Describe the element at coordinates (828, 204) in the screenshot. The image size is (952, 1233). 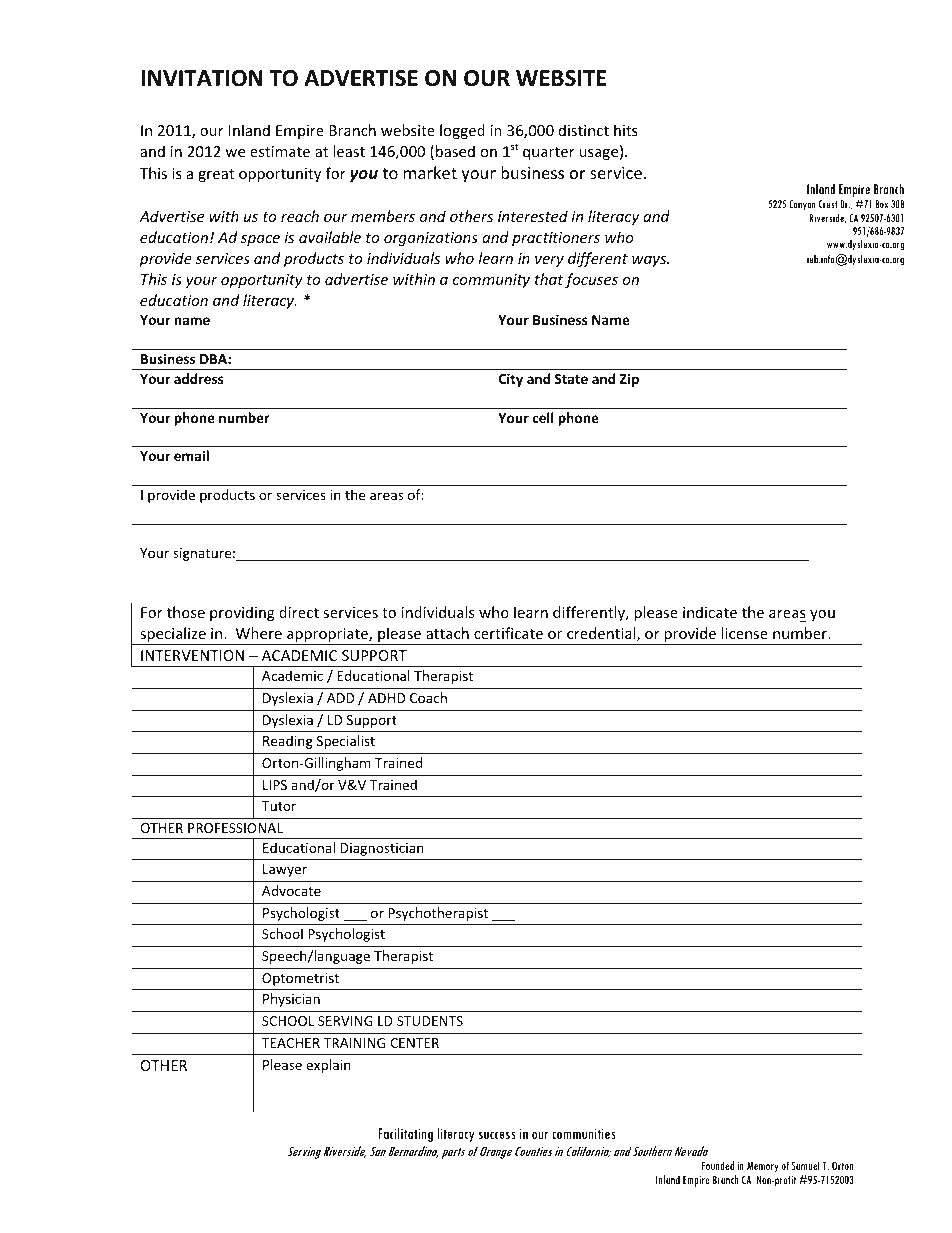
I see `Crest` at that location.
